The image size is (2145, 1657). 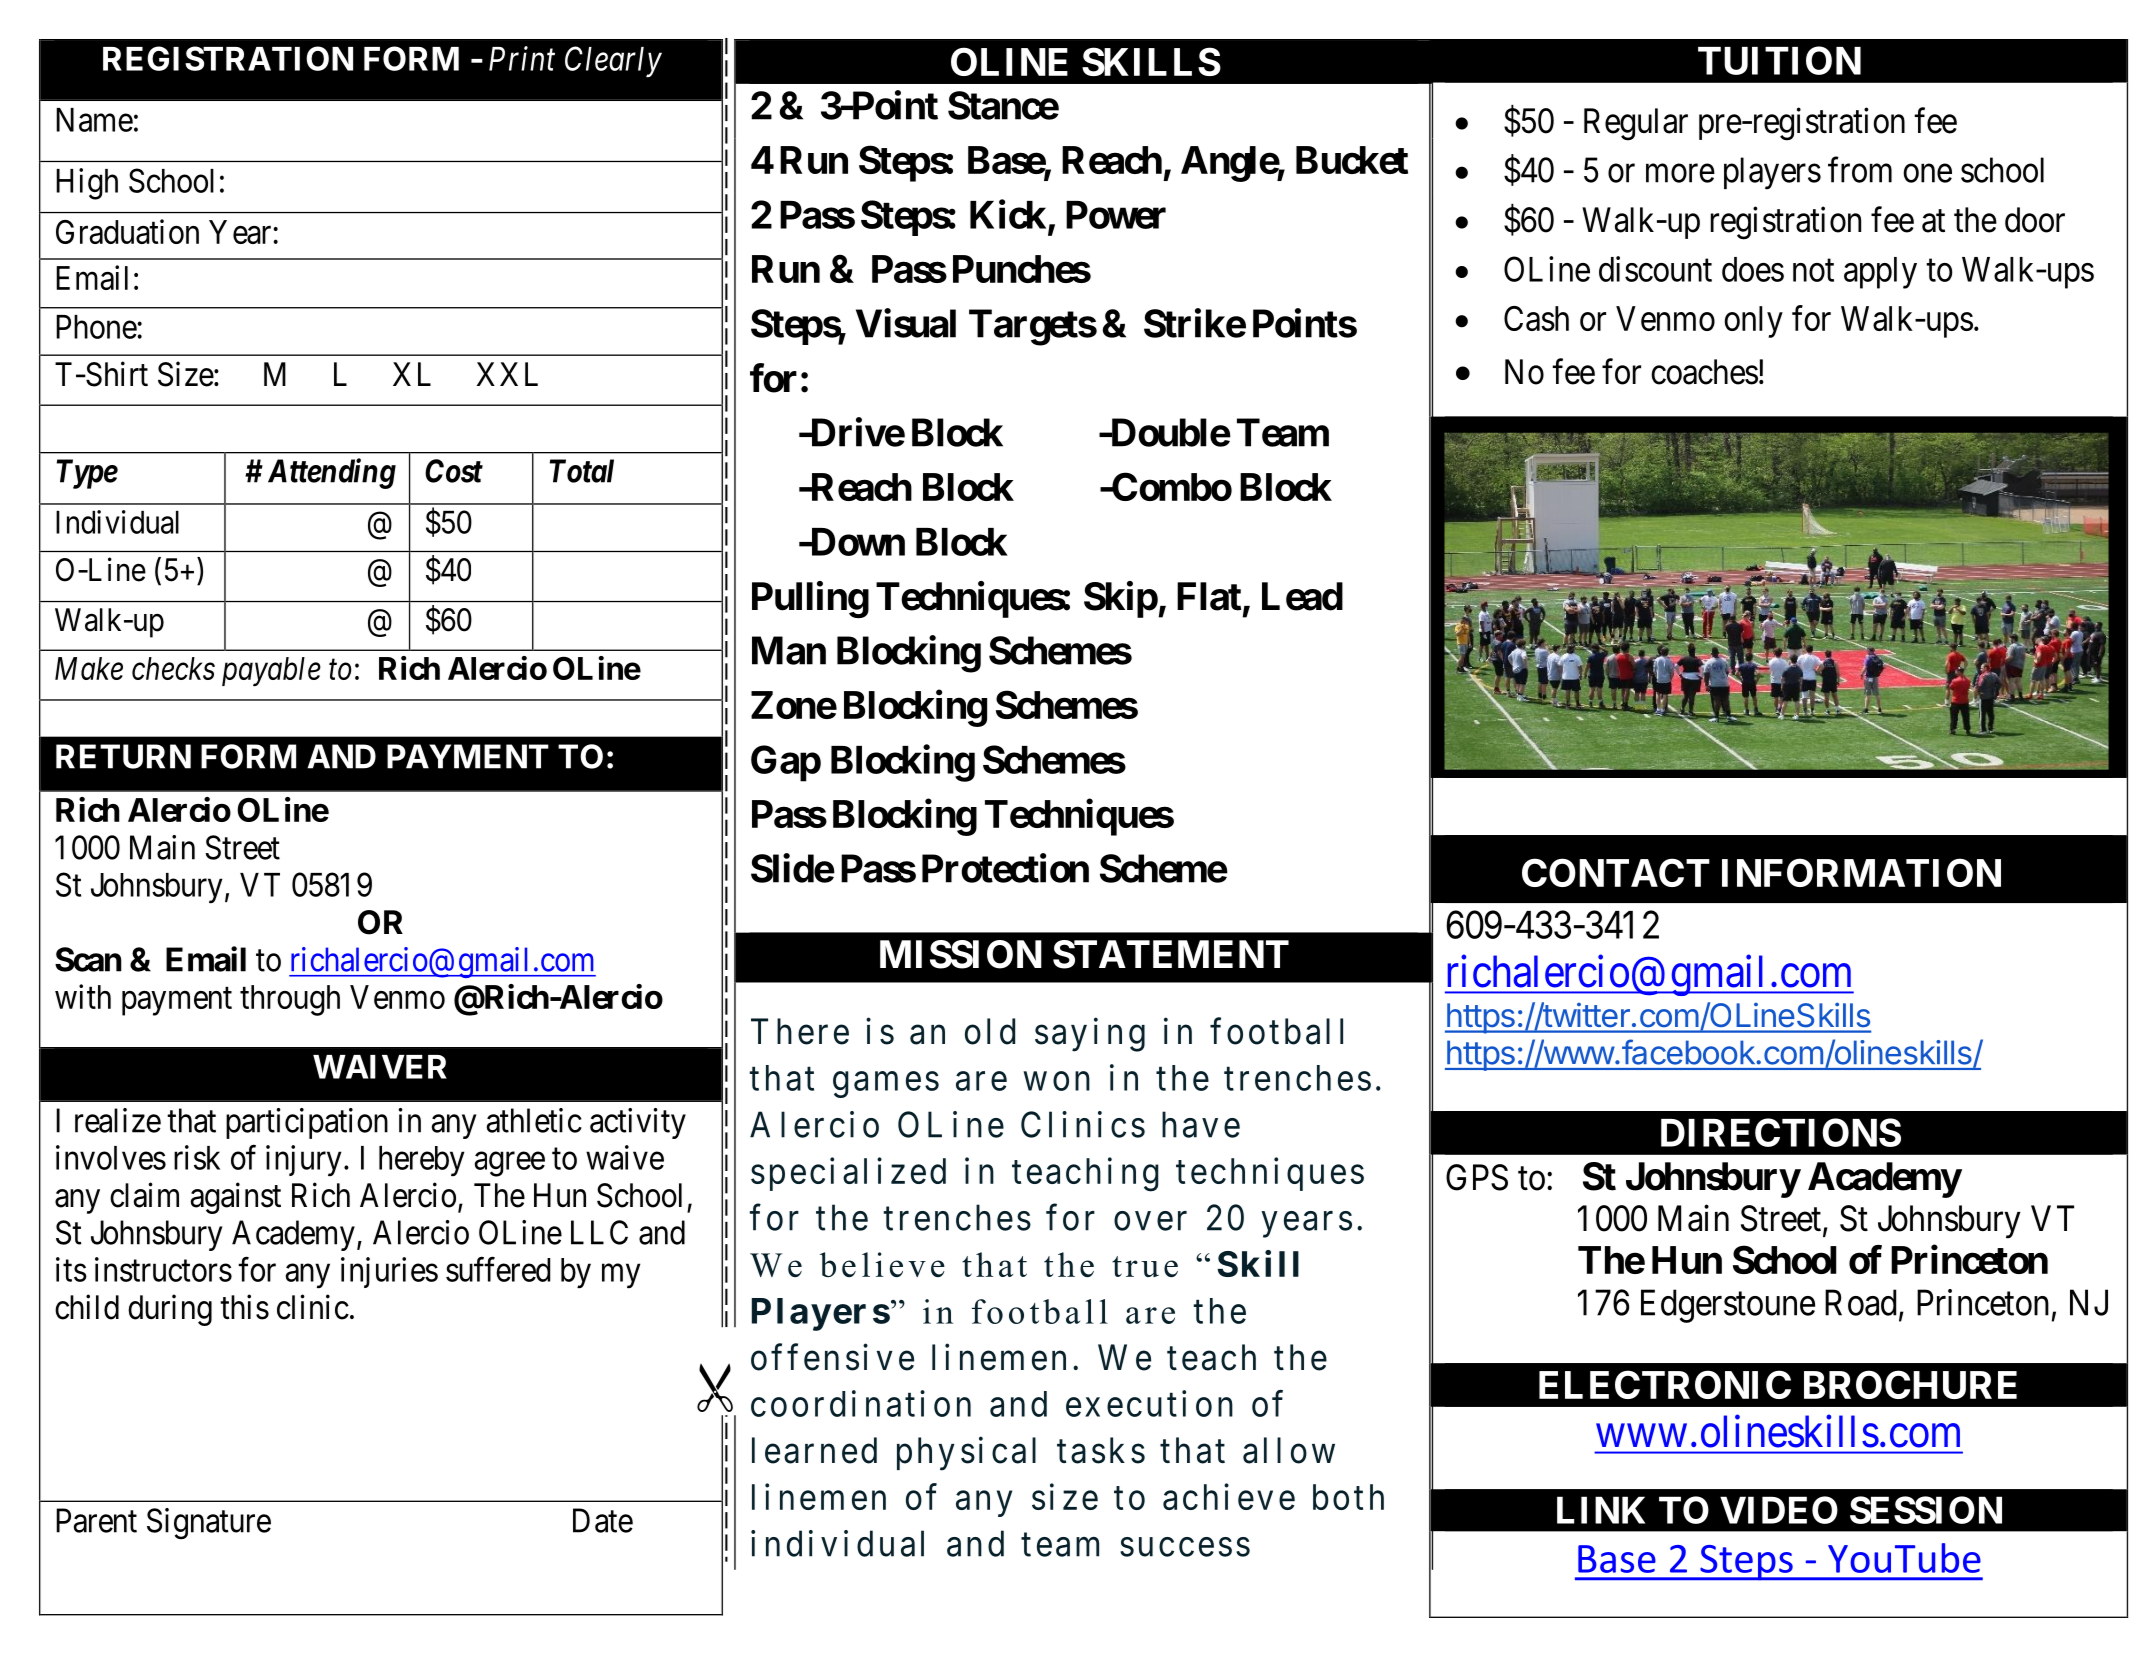 What do you see at coordinates (966, 1454) in the image?
I see `physical` at bounding box center [966, 1454].
